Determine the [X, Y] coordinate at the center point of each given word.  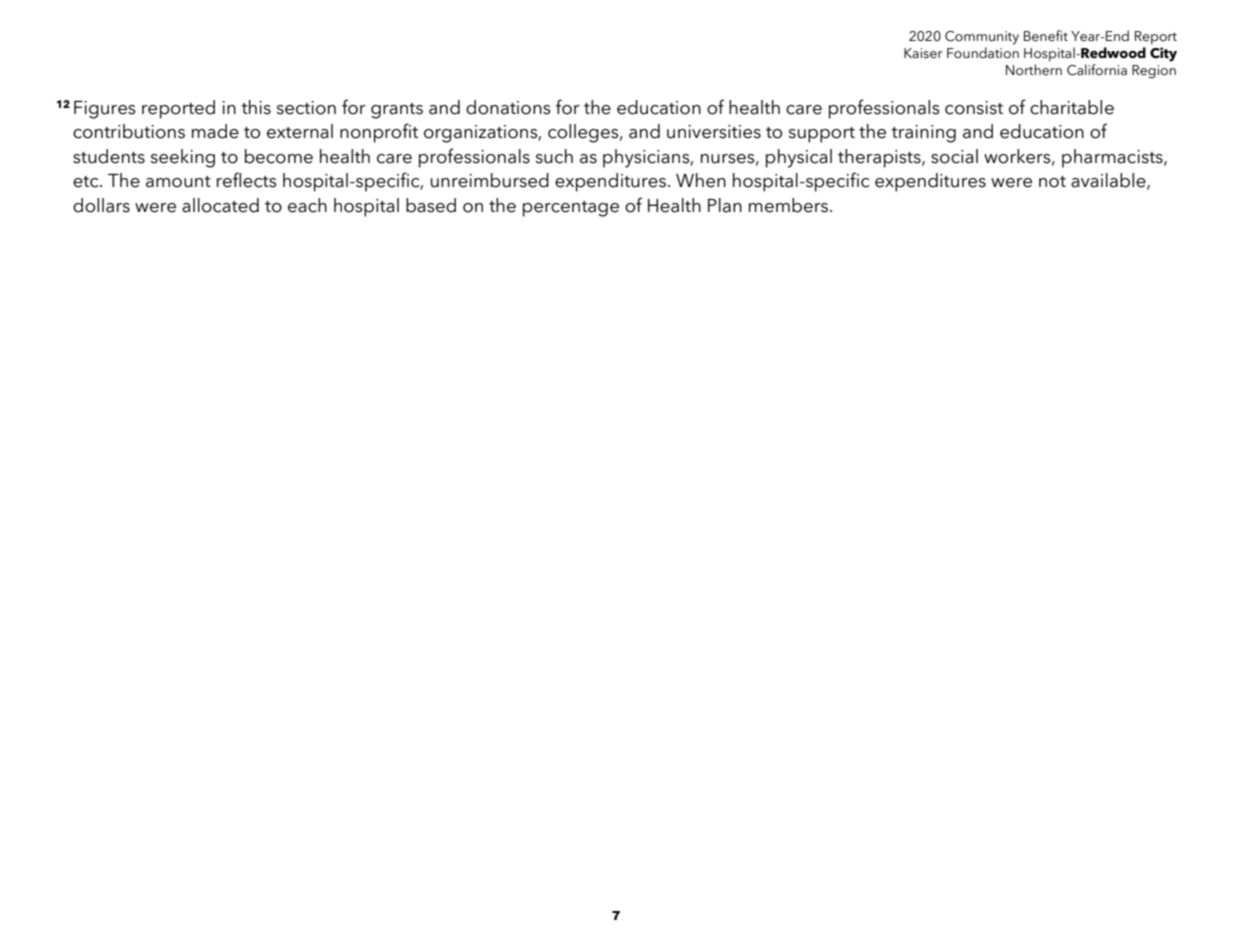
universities [714, 132]
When [701, 180]
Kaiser [923, 53]
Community [982, 38]
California [1097, 70]
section [306, 108]
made [215, 131]
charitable [1072, 107]
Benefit [1046, 36]
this [256, 107]
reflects [247, 180]
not [1052, 182]
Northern [1034, 70]
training [923, 134]
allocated [220, 205]
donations [508, 107]
